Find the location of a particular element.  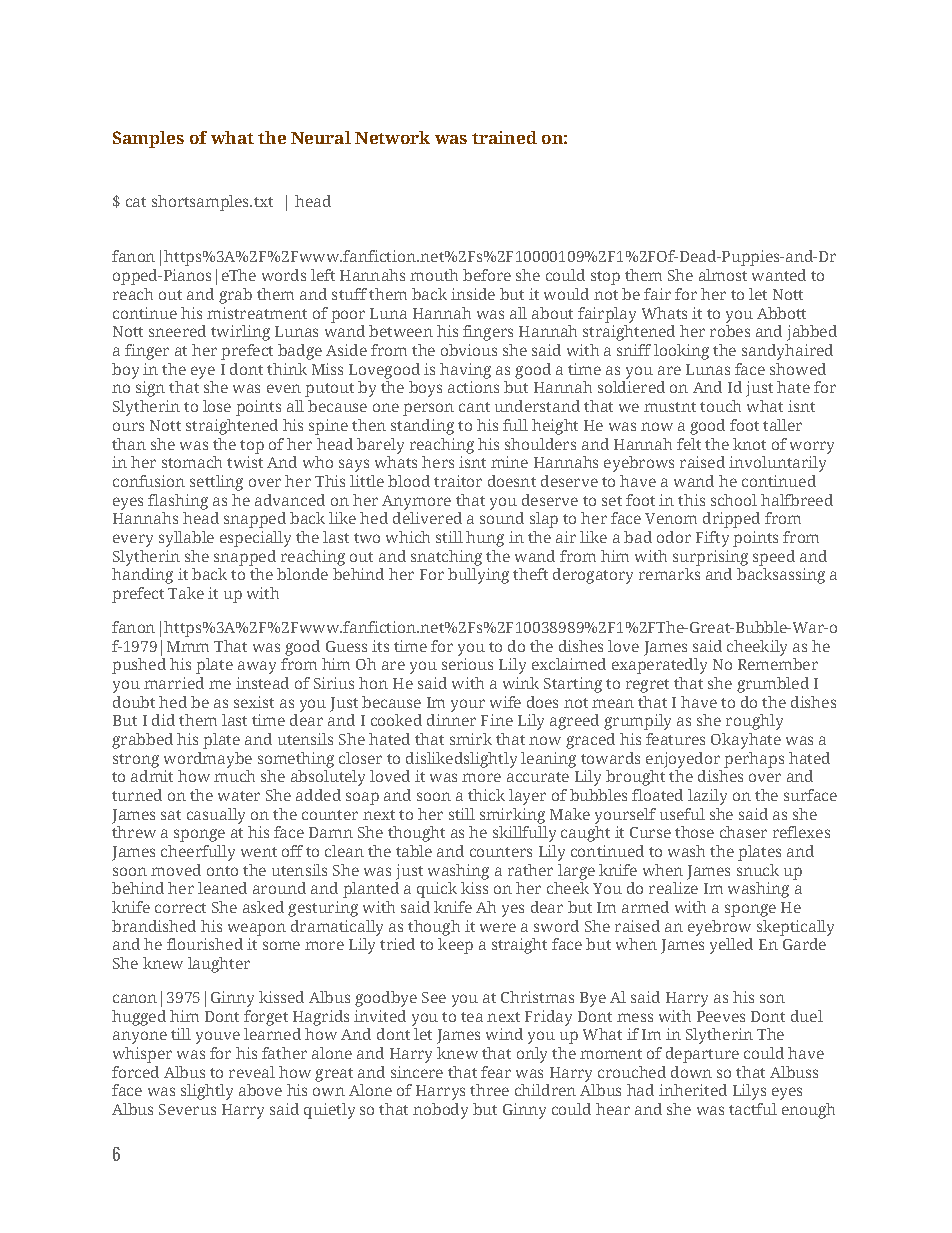

much is located at coordinates (234, 776).
